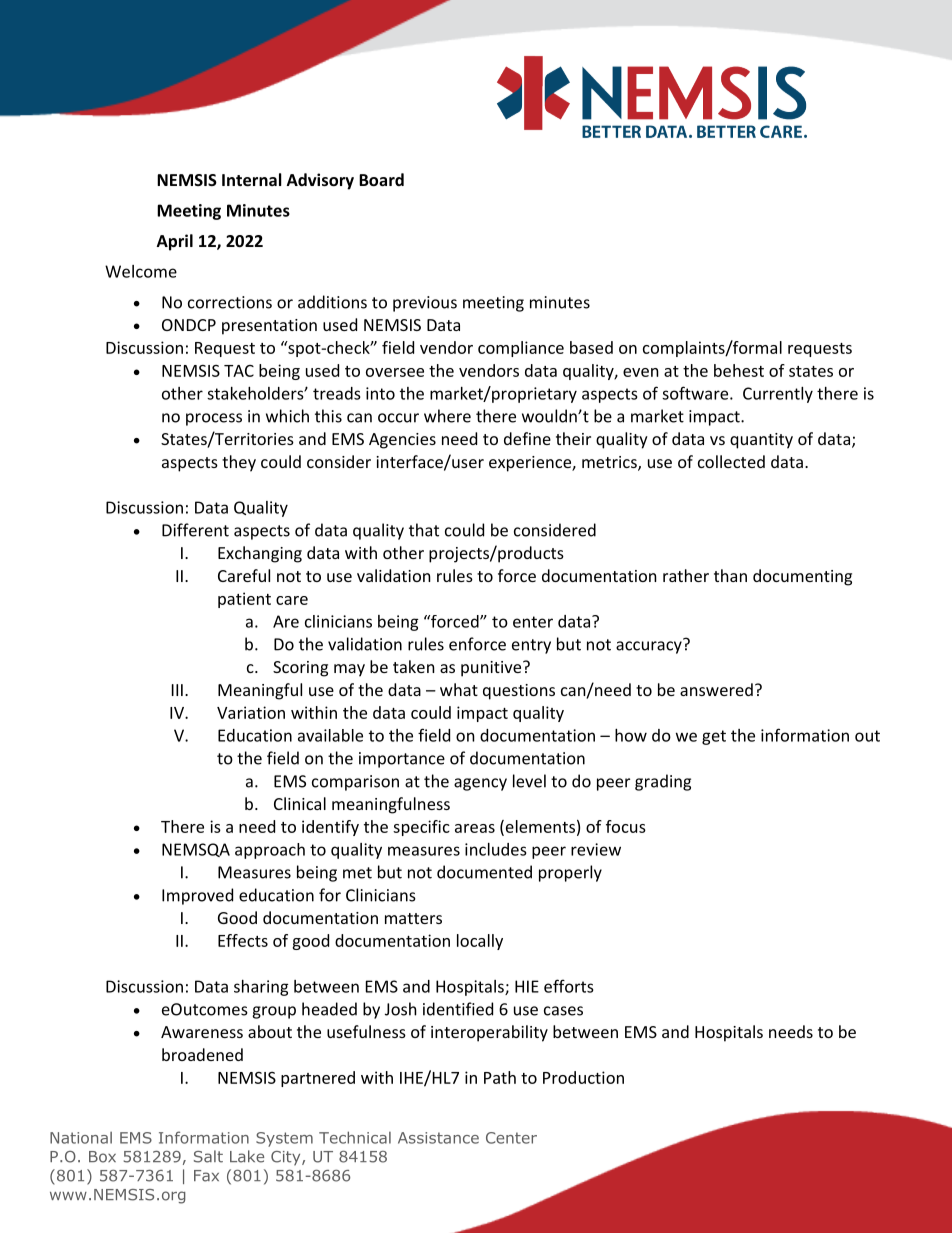 This screenshot has width=952, height=1233. Describe the element at coordinates (214, 419) in the screenshot. I see `process` at that location.
